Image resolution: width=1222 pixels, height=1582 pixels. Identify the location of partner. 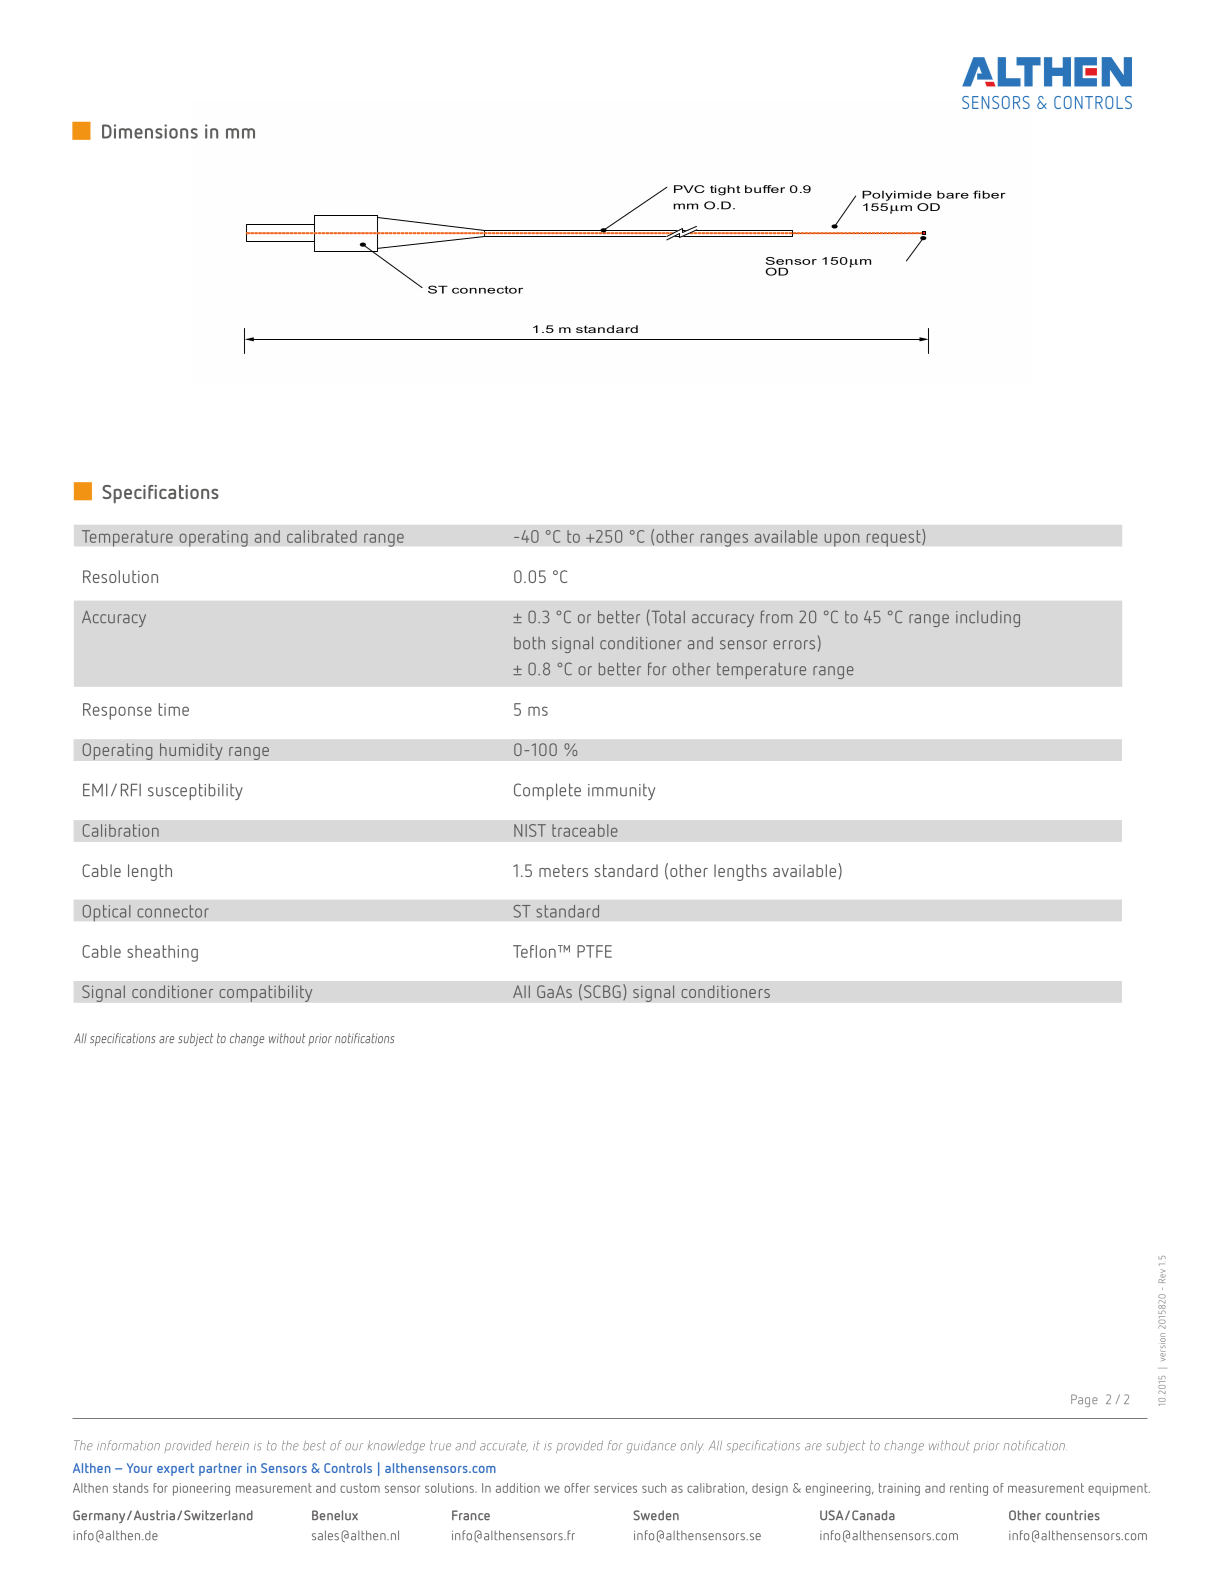
(220, 1469).
